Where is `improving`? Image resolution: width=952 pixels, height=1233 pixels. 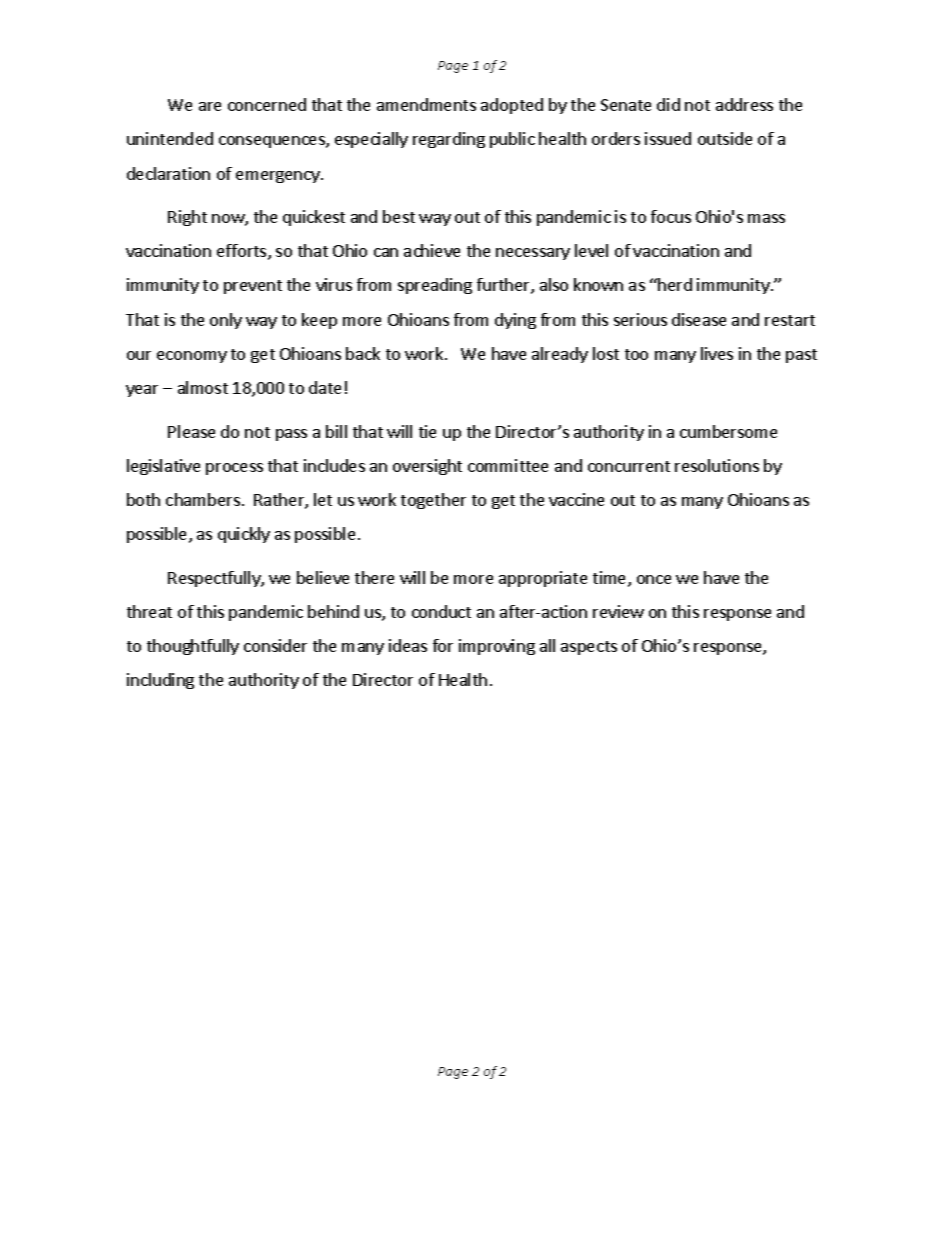
improving is located at coordinates (497, 647).
